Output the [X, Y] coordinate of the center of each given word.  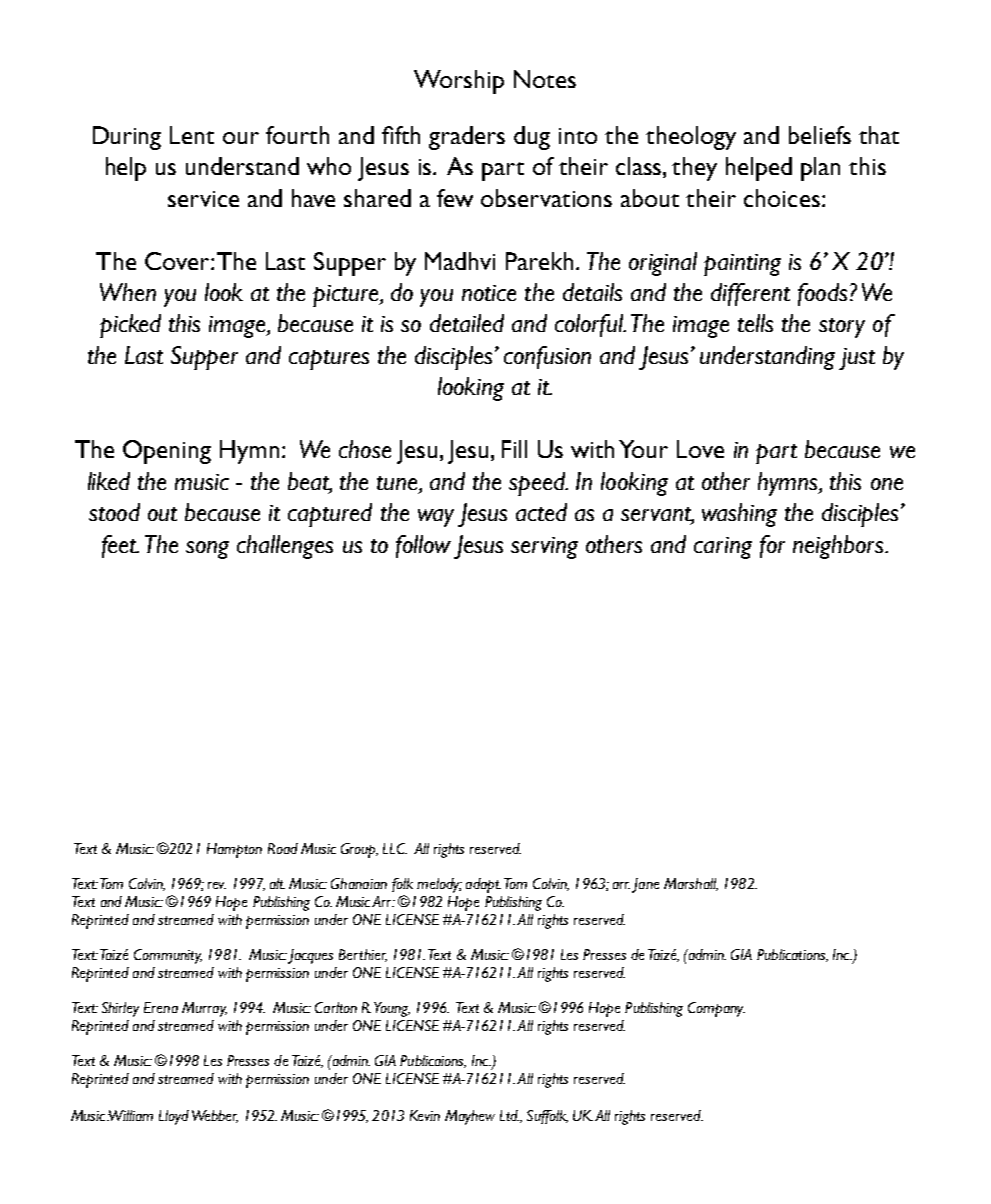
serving [544, 548]
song [207, 550]
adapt [483, 885]
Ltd [509, 1115]
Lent [192, 135]
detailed [467, 323]
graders [467, 138]
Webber [215, 1116]
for [772, 546]
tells [755, 323]
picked [130, 326]
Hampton [234, 850]
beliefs [820, 135]
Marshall [691, 884]
